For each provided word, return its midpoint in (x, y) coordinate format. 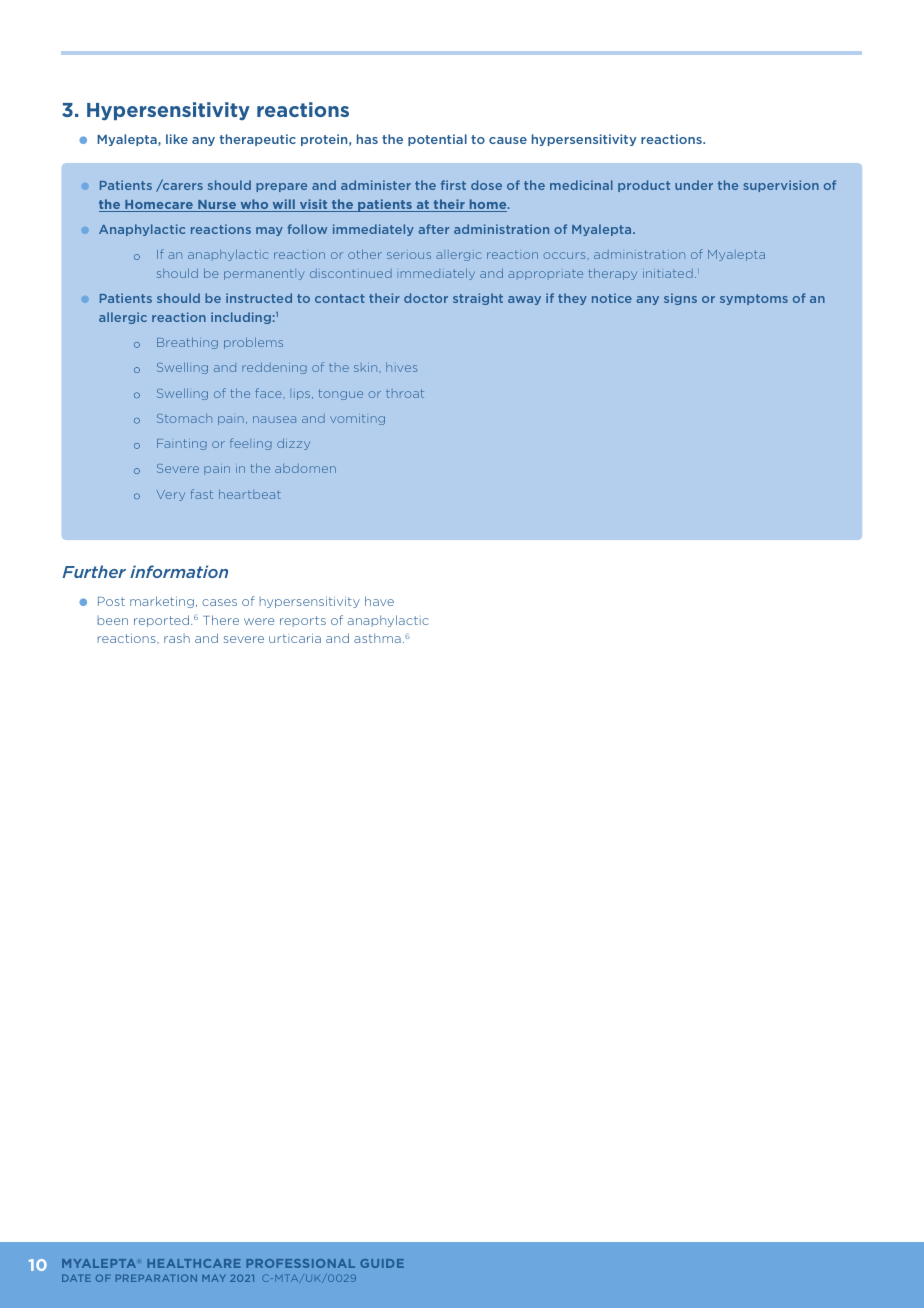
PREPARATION (156, 1278)
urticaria (295, 638)
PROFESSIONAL (300, 1263)
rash (177, 638)
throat (405, 393)
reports (303, 621)
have (379, 601)
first (453, 185)
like (177, 139)
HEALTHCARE (194, 1263)
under (694, 185)
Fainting (182, 444)
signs (680, 299)
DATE (76, 1278)
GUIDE (382, 1263)
